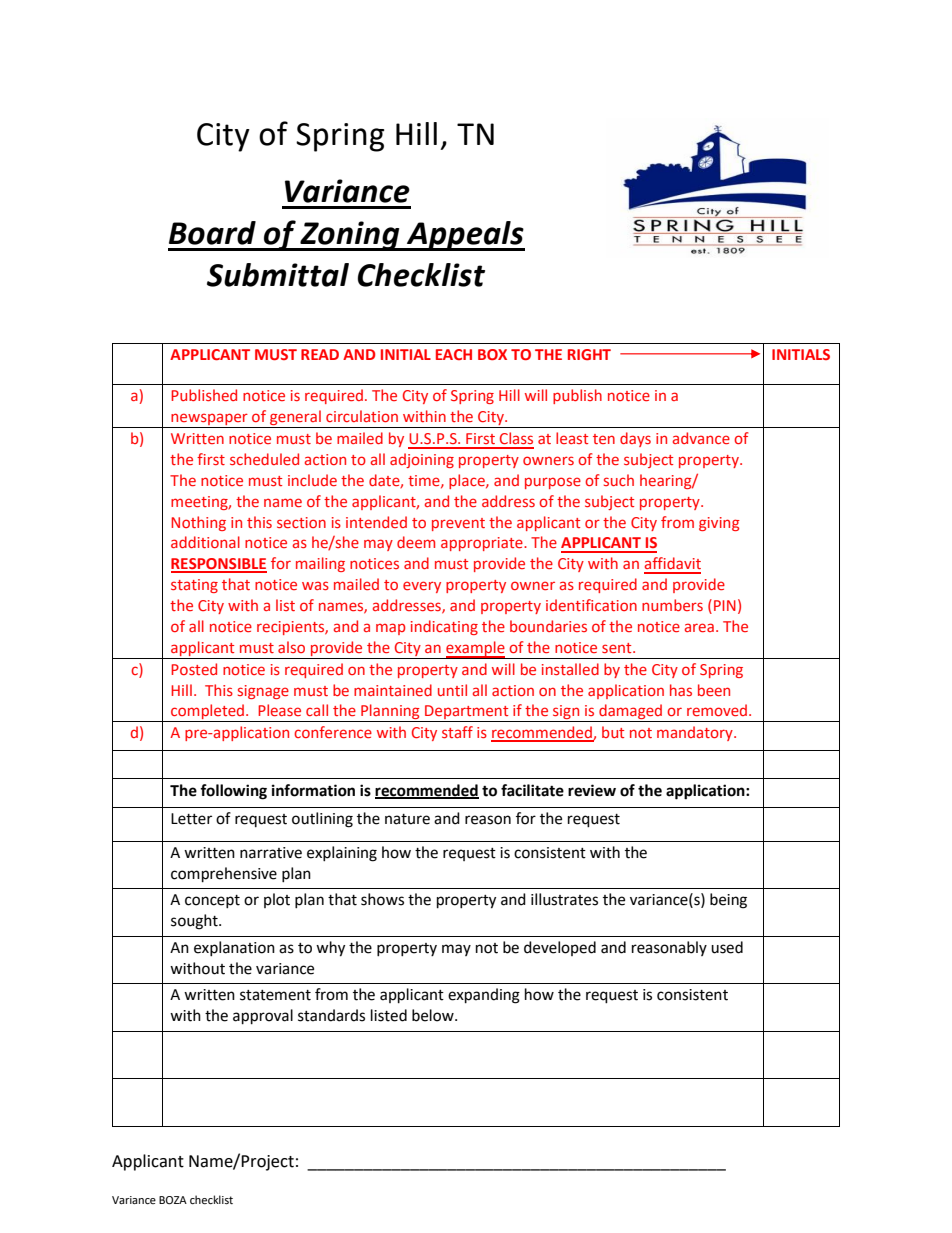 The height and width of the screenshot is (1233, 952). I want to click on such, so click(619, 480).
